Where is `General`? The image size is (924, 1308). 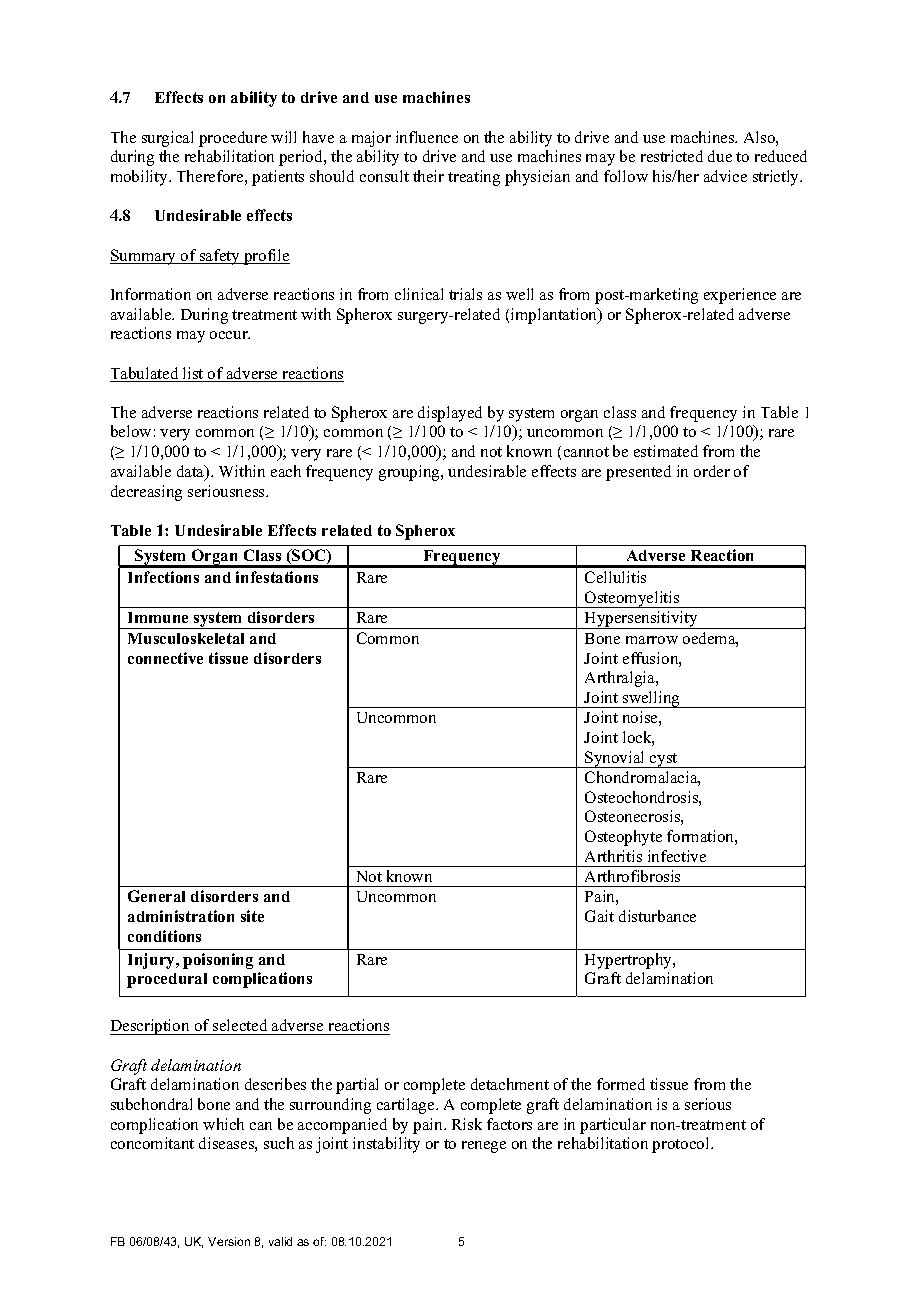
General is located at coordinates (156, 896).
